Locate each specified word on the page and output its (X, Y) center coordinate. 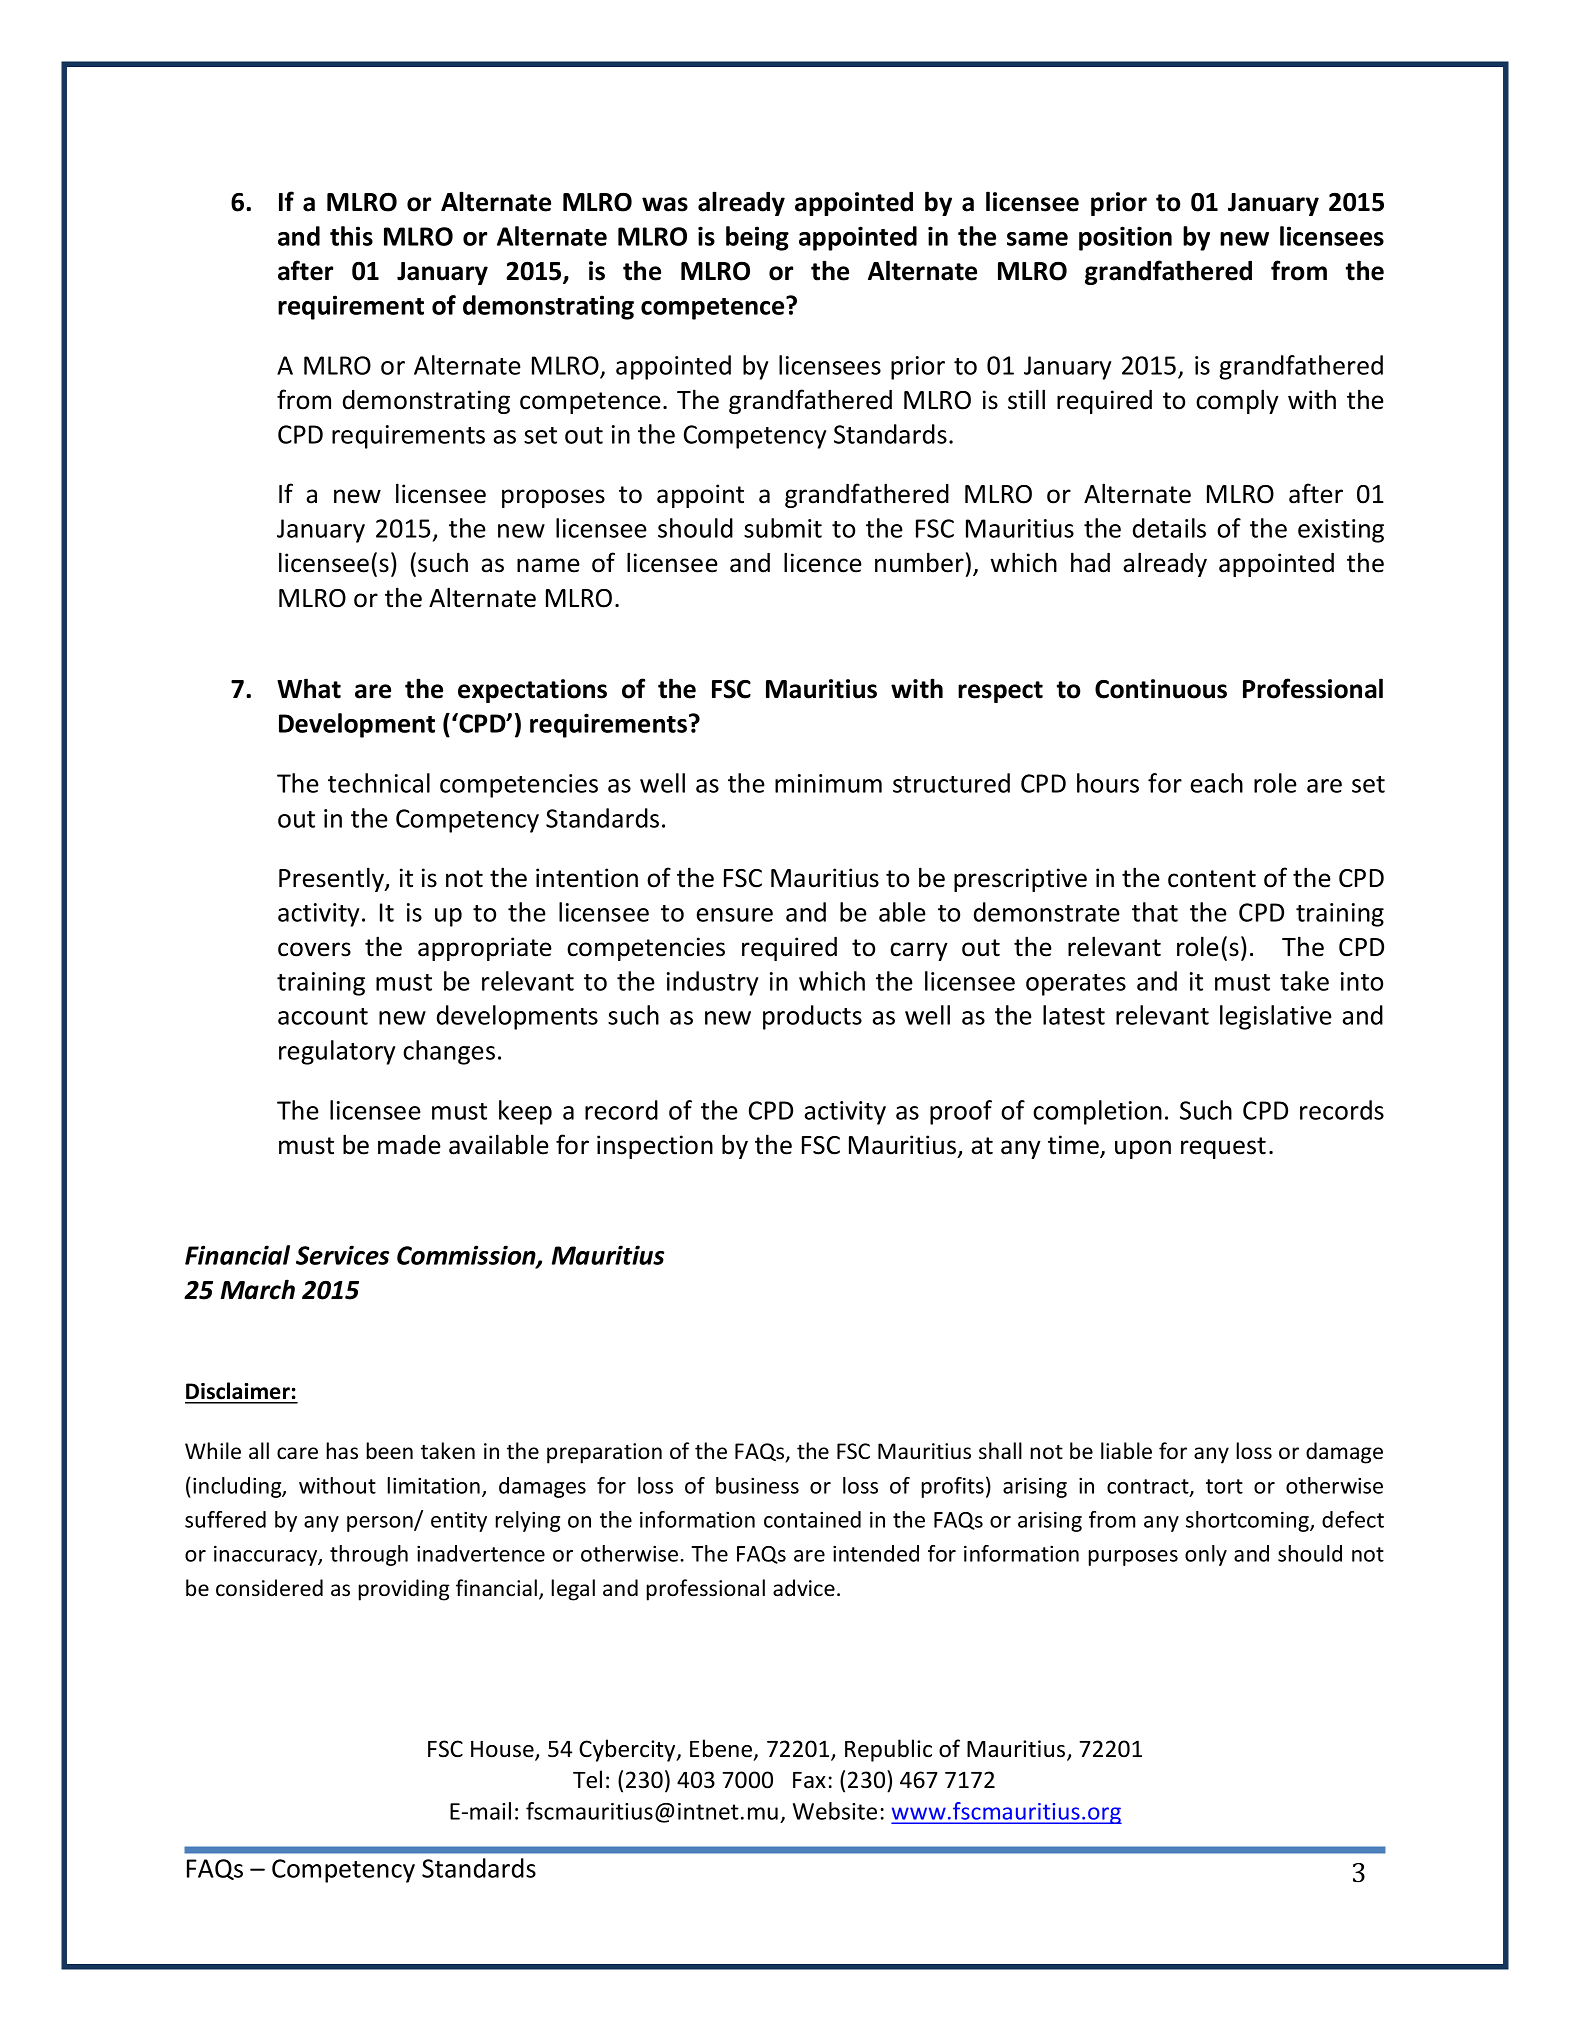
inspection (655, 1147)
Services (342, 1255)
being (757, 238)
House (503, 1750)
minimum (828, 783)
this (351, 236)
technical (379, 783)
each (1217, 783)
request (1223, 1148)
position (1125, 238)
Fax (809, 1780)
